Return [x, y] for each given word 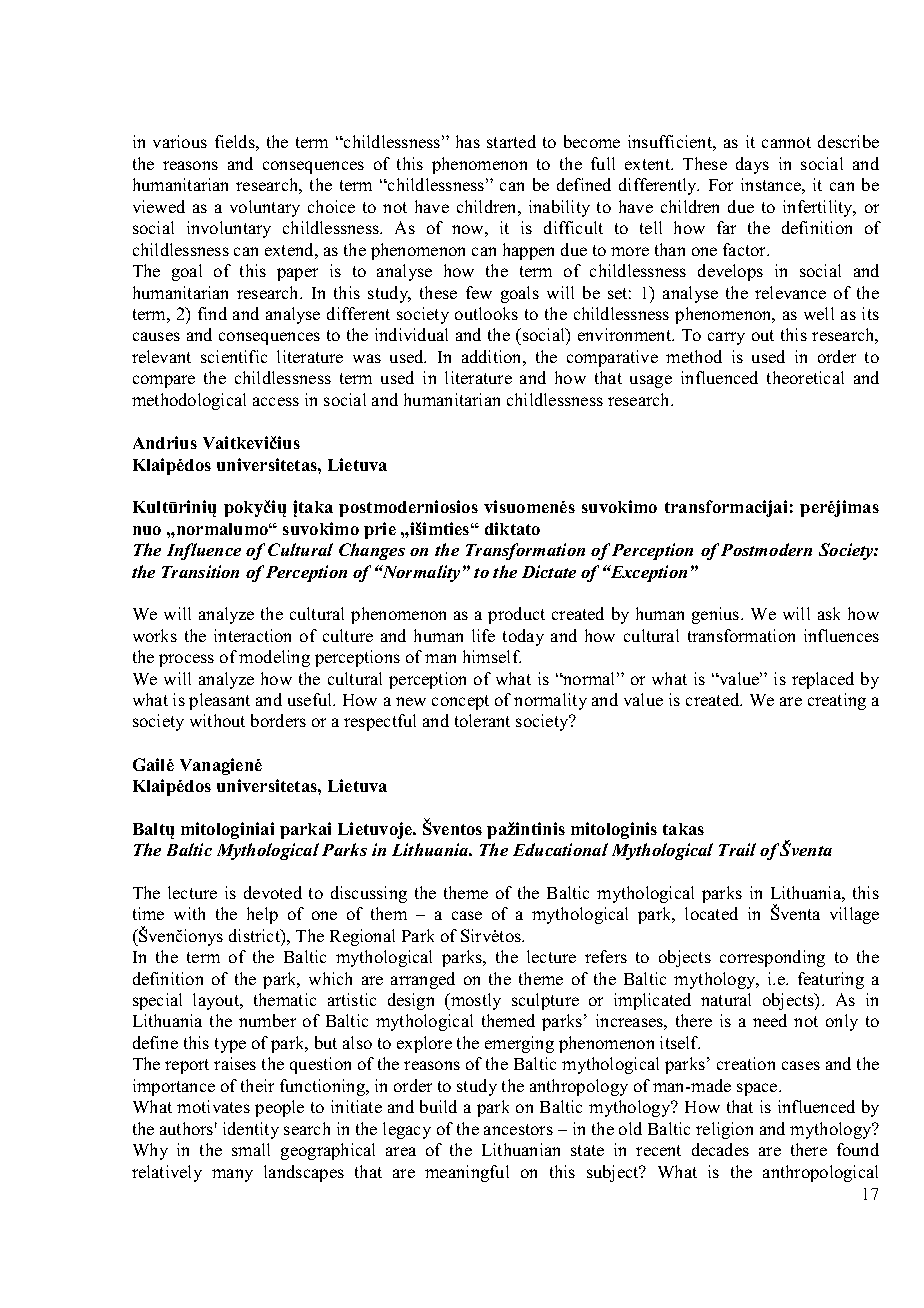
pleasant [219, 701]
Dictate [549, 571]
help [262, 915]
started [511, 141]
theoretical [805, 377]
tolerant [482, 720]
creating [837, 701]
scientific [234, 356]
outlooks [486, 313]
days [752, 165]
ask [829, 613]
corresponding [772, 958]
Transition [200, 571]
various [180, 141]
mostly [475, 1001]
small [251, 1149]
